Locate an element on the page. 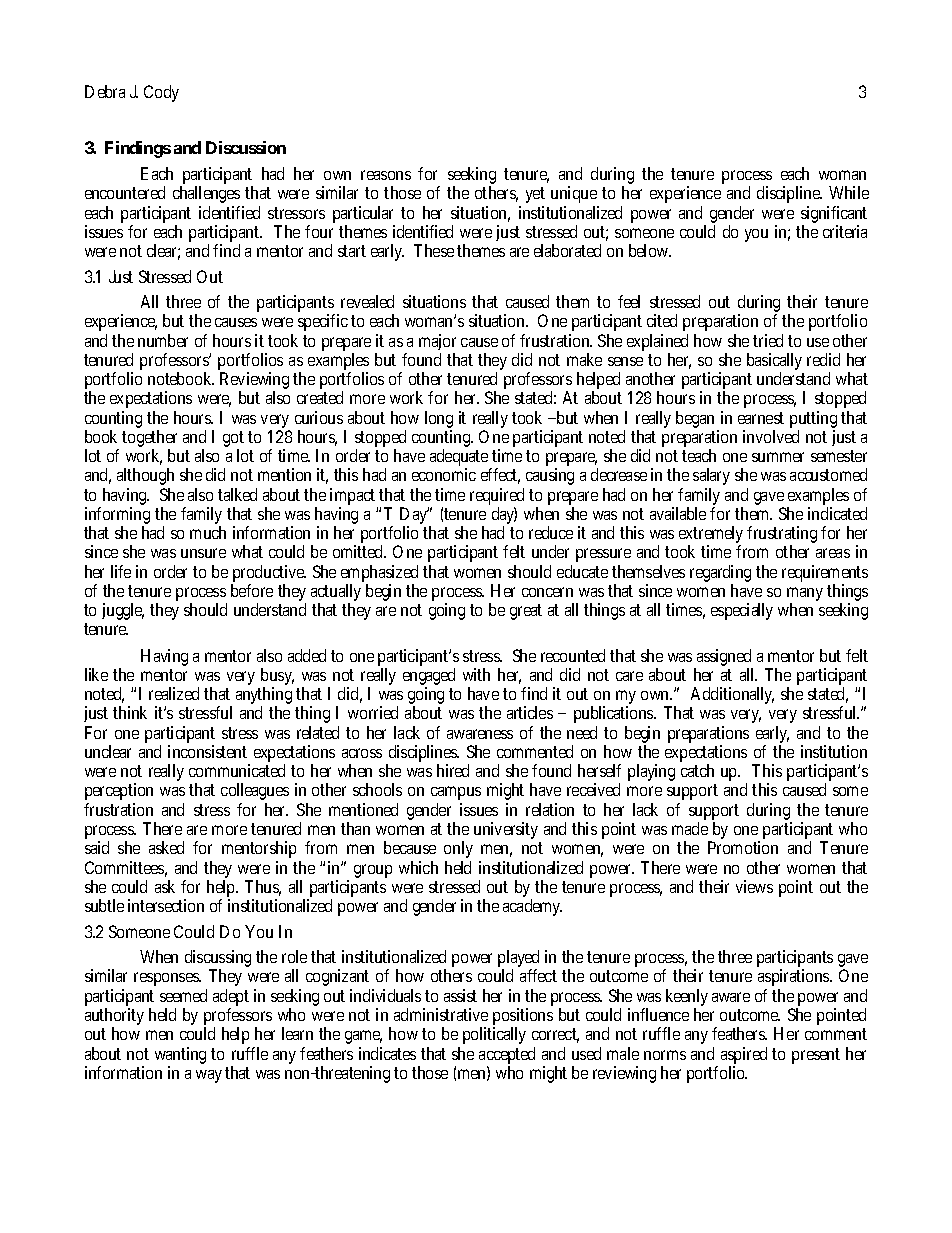 This document has width=952, height=1233. wanting is located at coordinates (180, 1055).
